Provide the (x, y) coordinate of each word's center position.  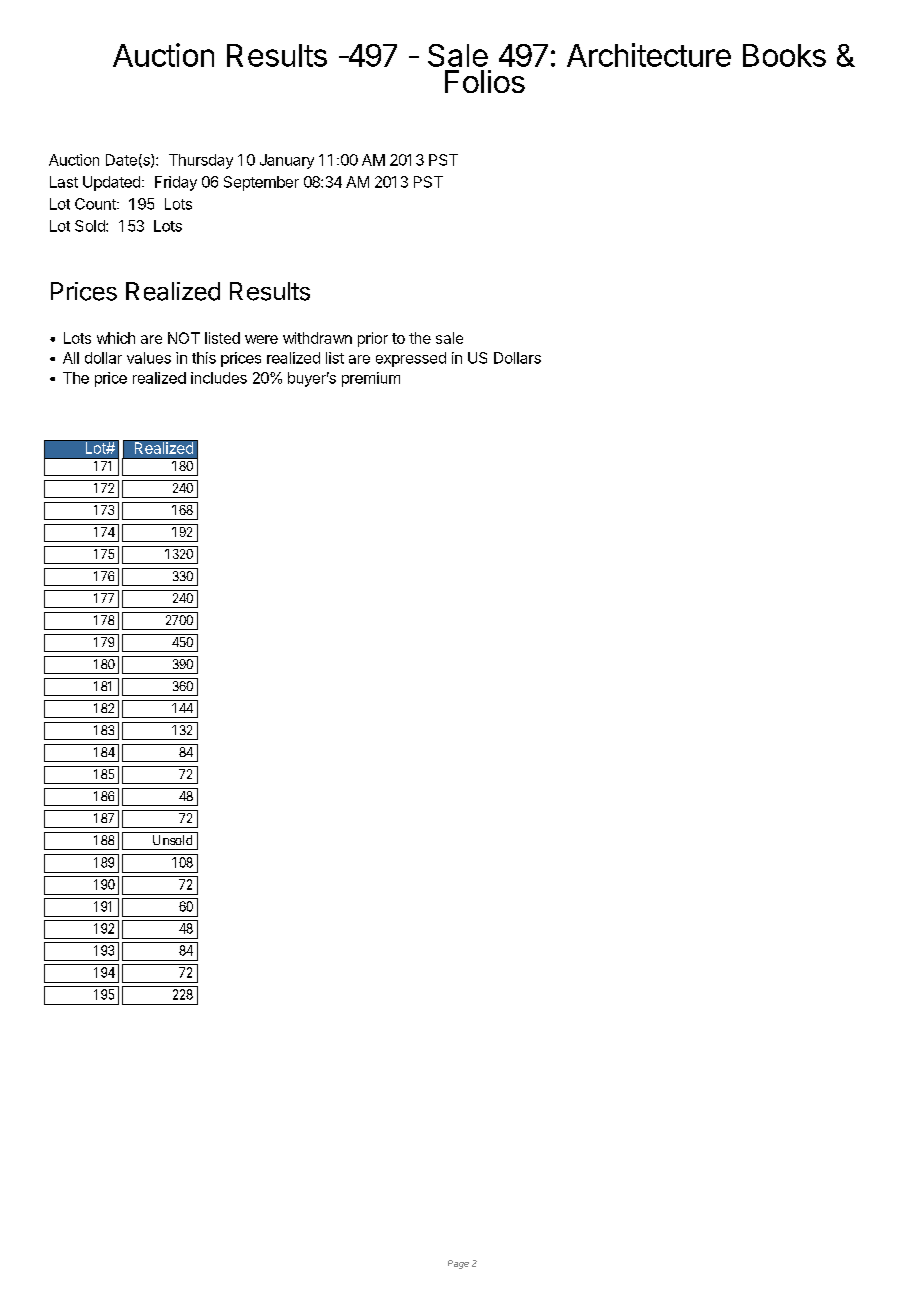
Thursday (201, 161)
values (149, 358)
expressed (411, 359)
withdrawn (317, 338)
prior (373, 339)
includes (219, 378)
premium (371, 379)
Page (458, 1264)
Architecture (649, 55)
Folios (485, 81)
